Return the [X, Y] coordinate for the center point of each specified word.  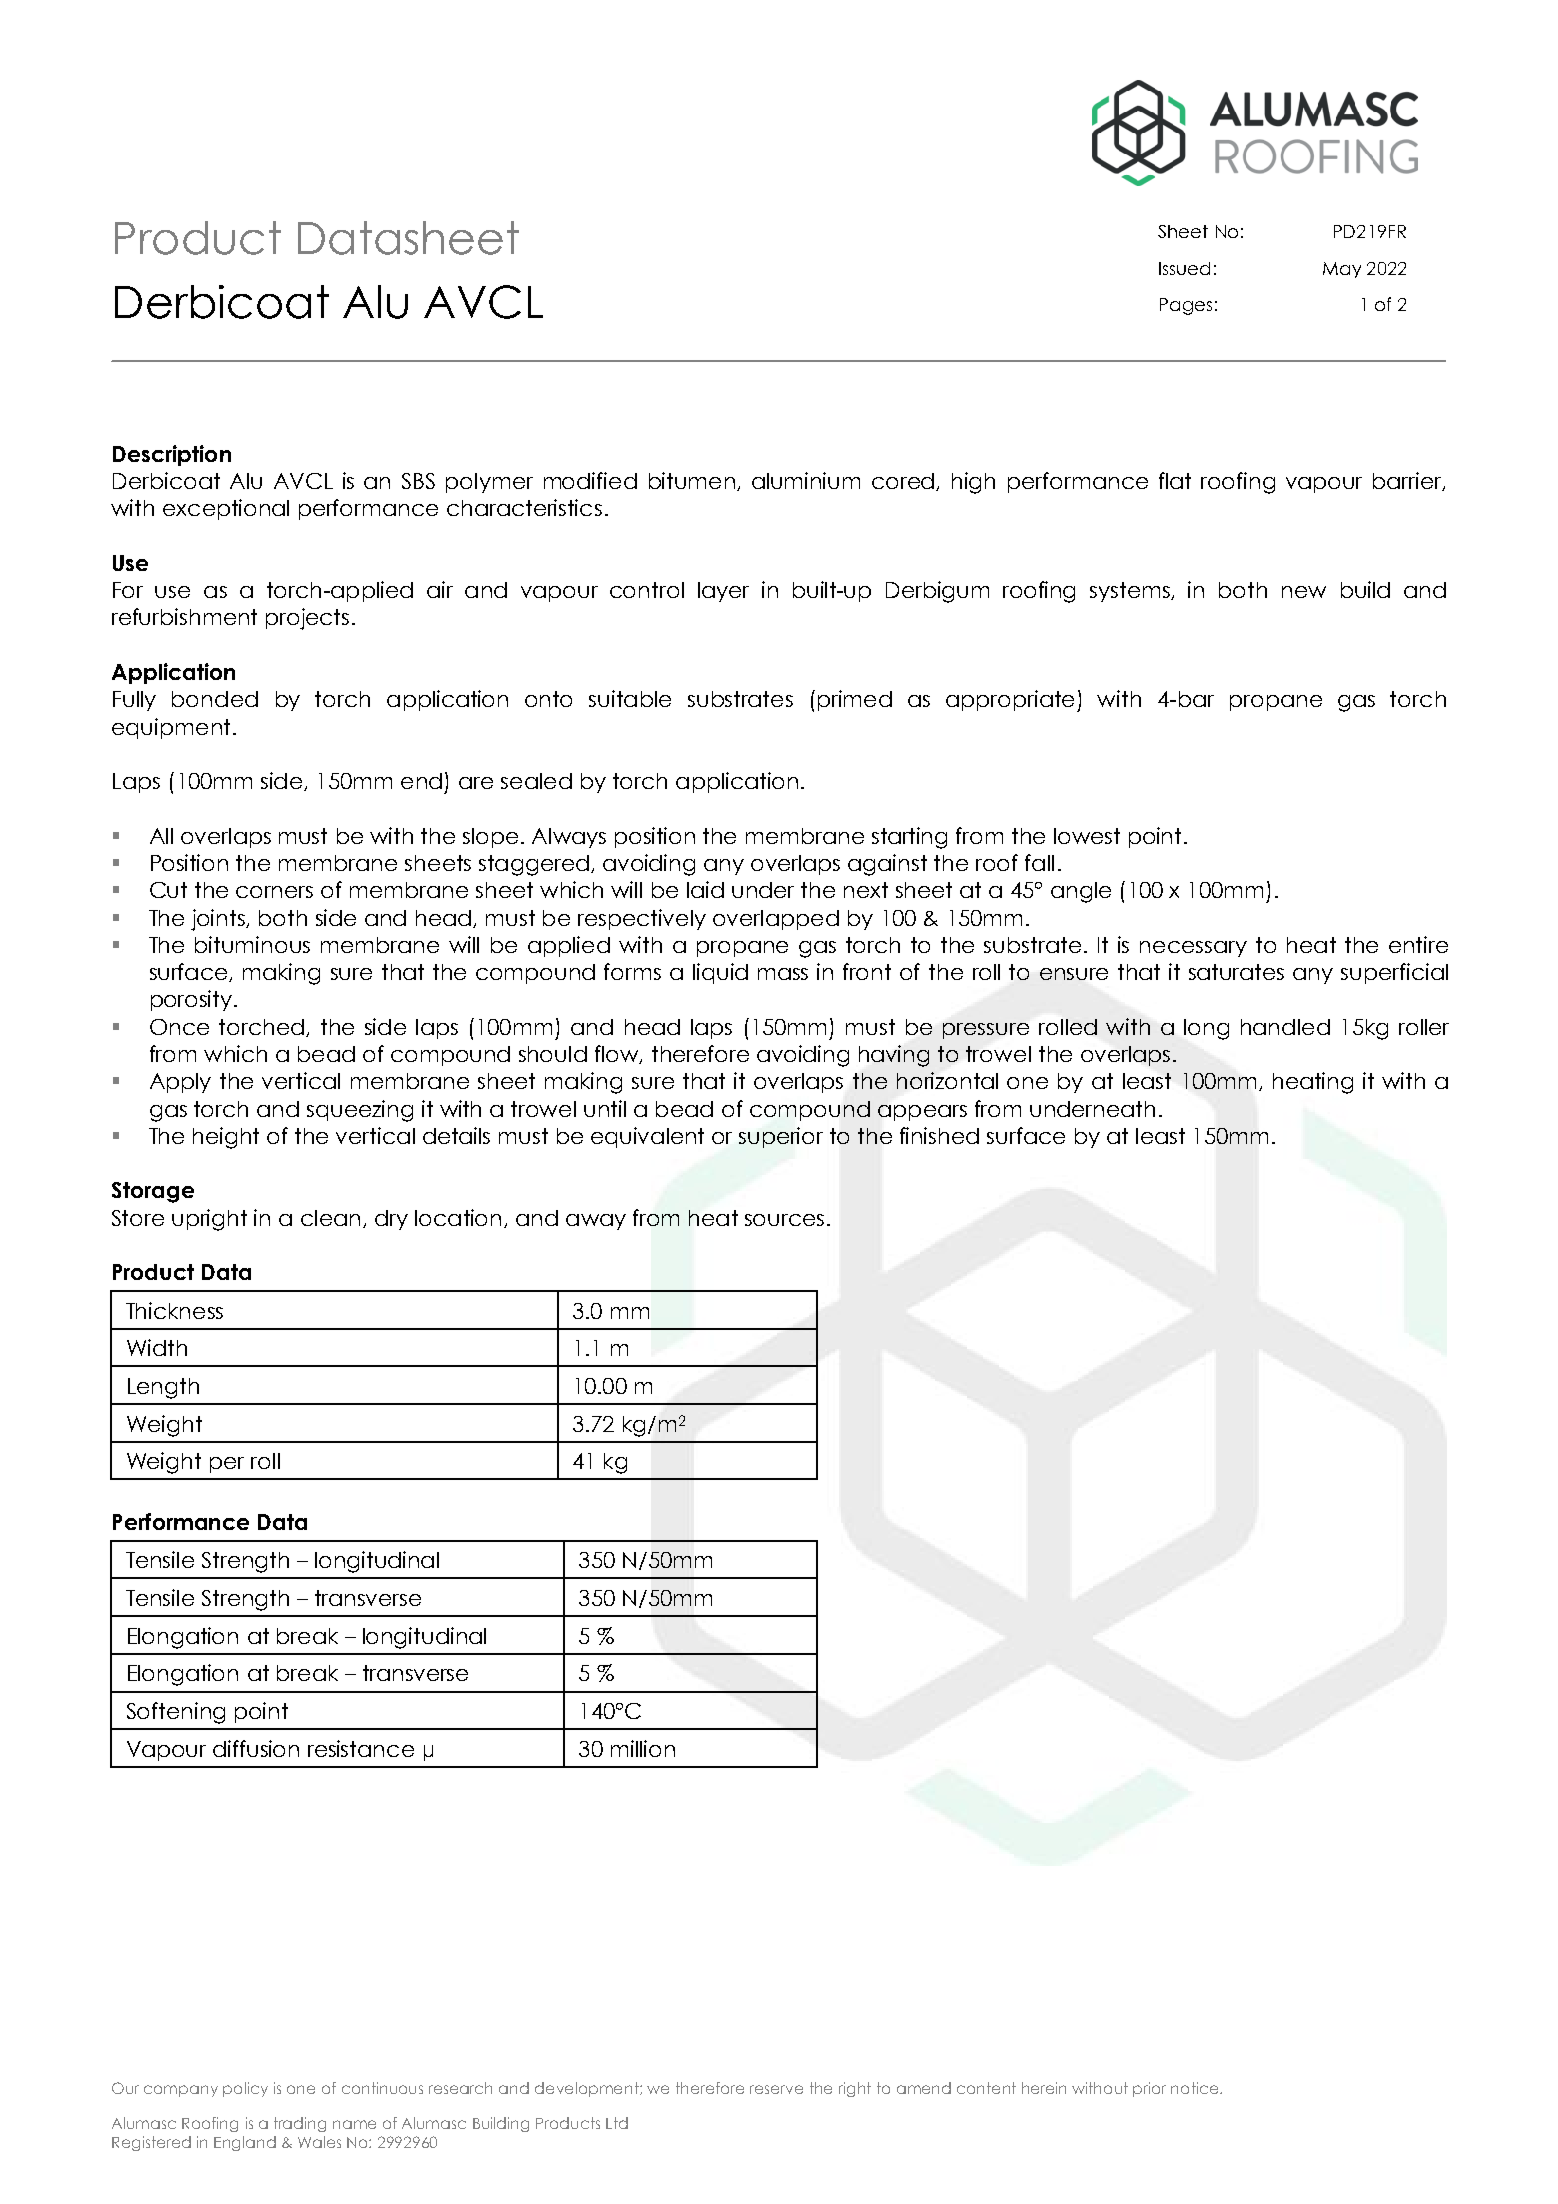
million [643, 1748]
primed [855, 700]
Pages [1186, 306]
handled [1285, 1027]
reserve [776, 2089]
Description [172, 455]
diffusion [256, 1748]
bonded [215, 699]
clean [330, 1218]
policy [245, 2089]
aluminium [806, 480]
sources [784, 1220]
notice [1196, 2088]
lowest [1087, 836]
